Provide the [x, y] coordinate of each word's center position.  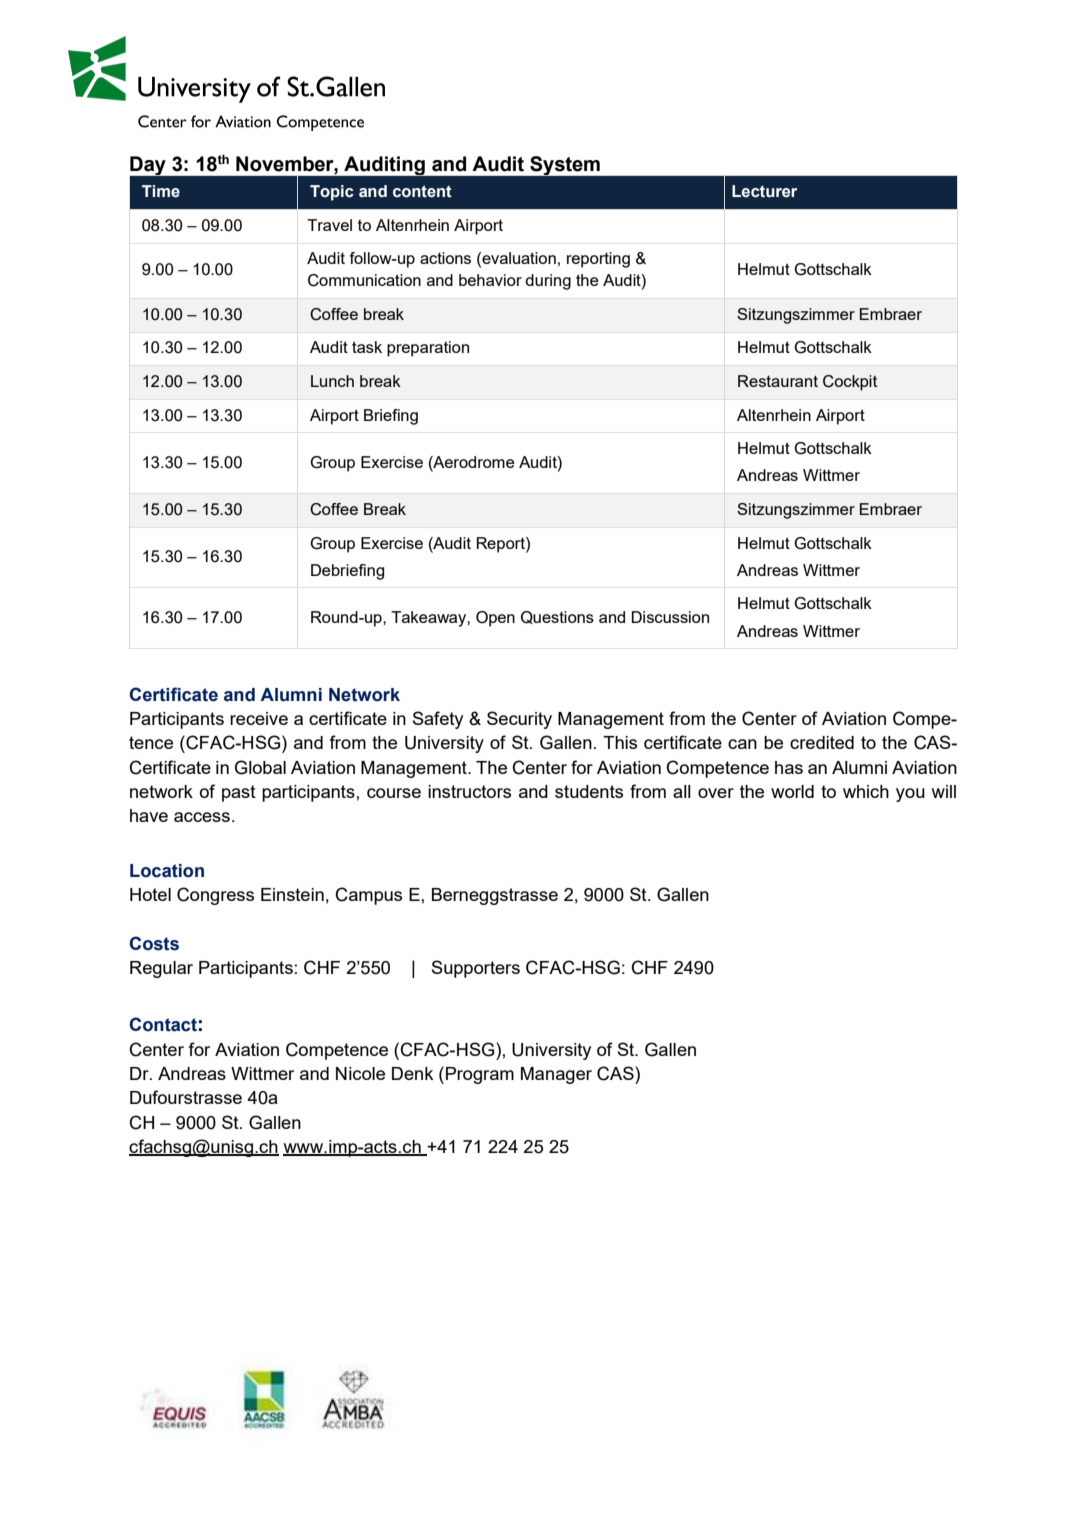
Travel [329, 225]
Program [480, 1075]
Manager [556, 1075]
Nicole [360, 1073]
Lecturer [764, 191]
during [548, 282]
